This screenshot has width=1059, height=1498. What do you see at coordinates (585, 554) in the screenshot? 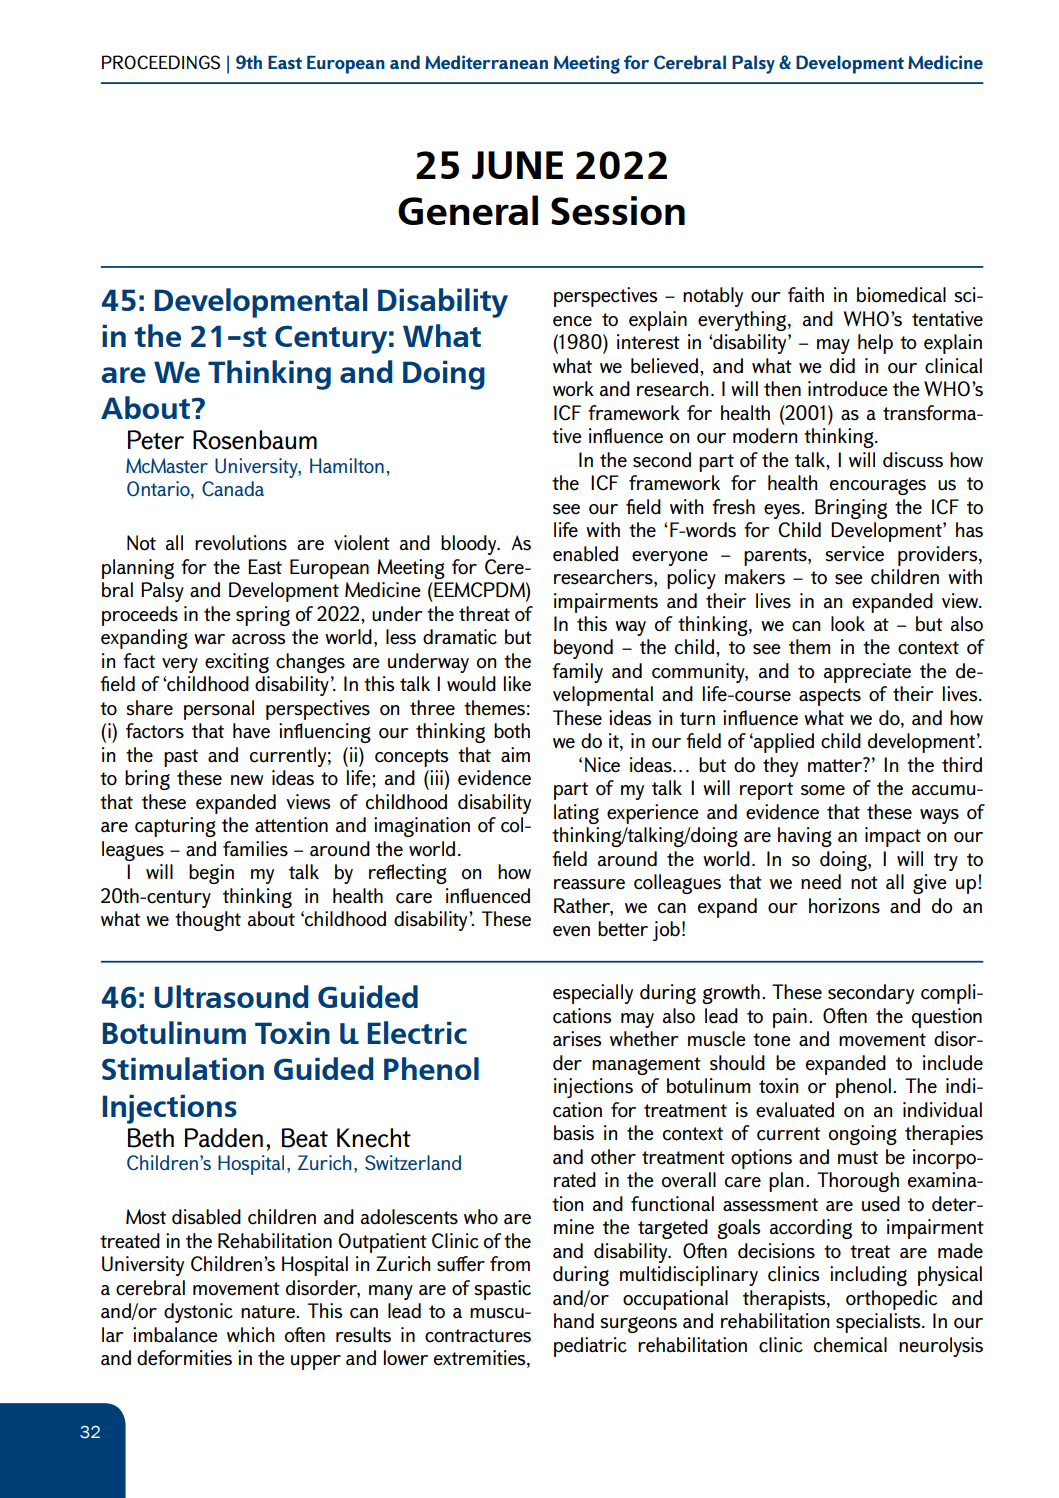
I see `enabled` at bounding box center [585, 554].
